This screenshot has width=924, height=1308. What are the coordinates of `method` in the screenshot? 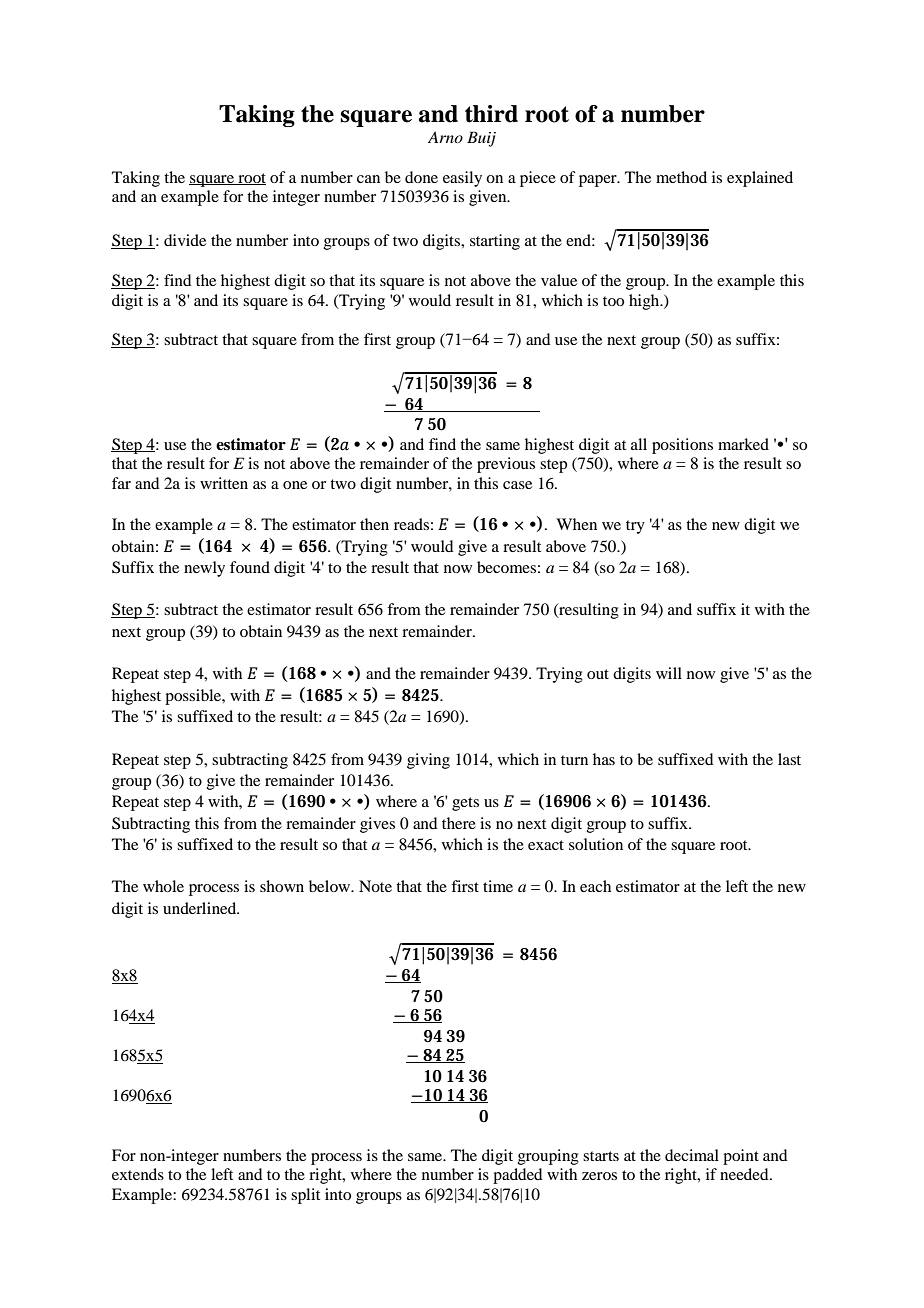 It's located at (681, 177).
